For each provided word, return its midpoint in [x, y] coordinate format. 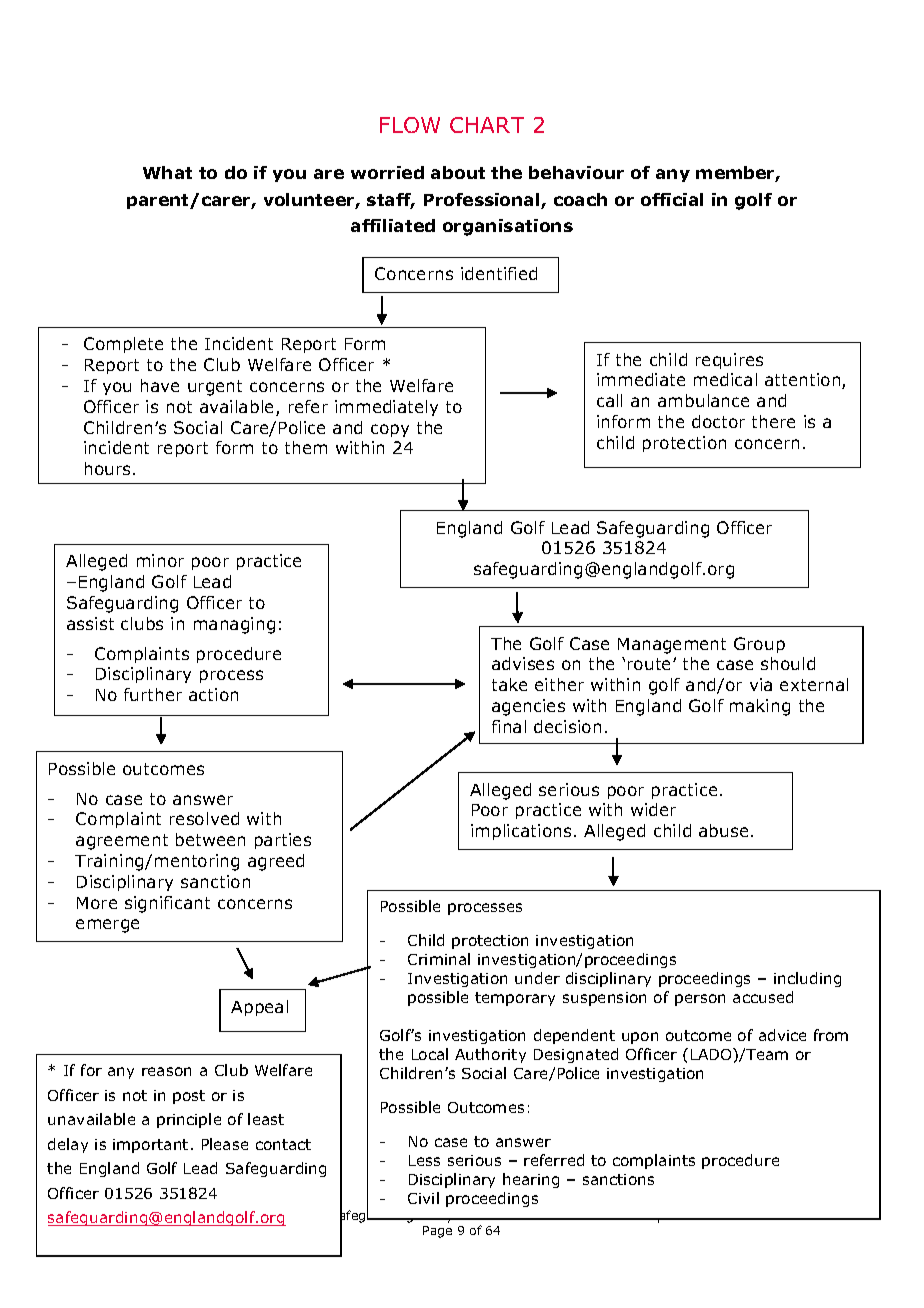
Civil [423, 1198]
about [458, 172]
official [672, 199]
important [150, 1146]
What [167, 172]
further [153, 694]
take [509, 684]
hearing [531, 1180]
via [761, 684]
